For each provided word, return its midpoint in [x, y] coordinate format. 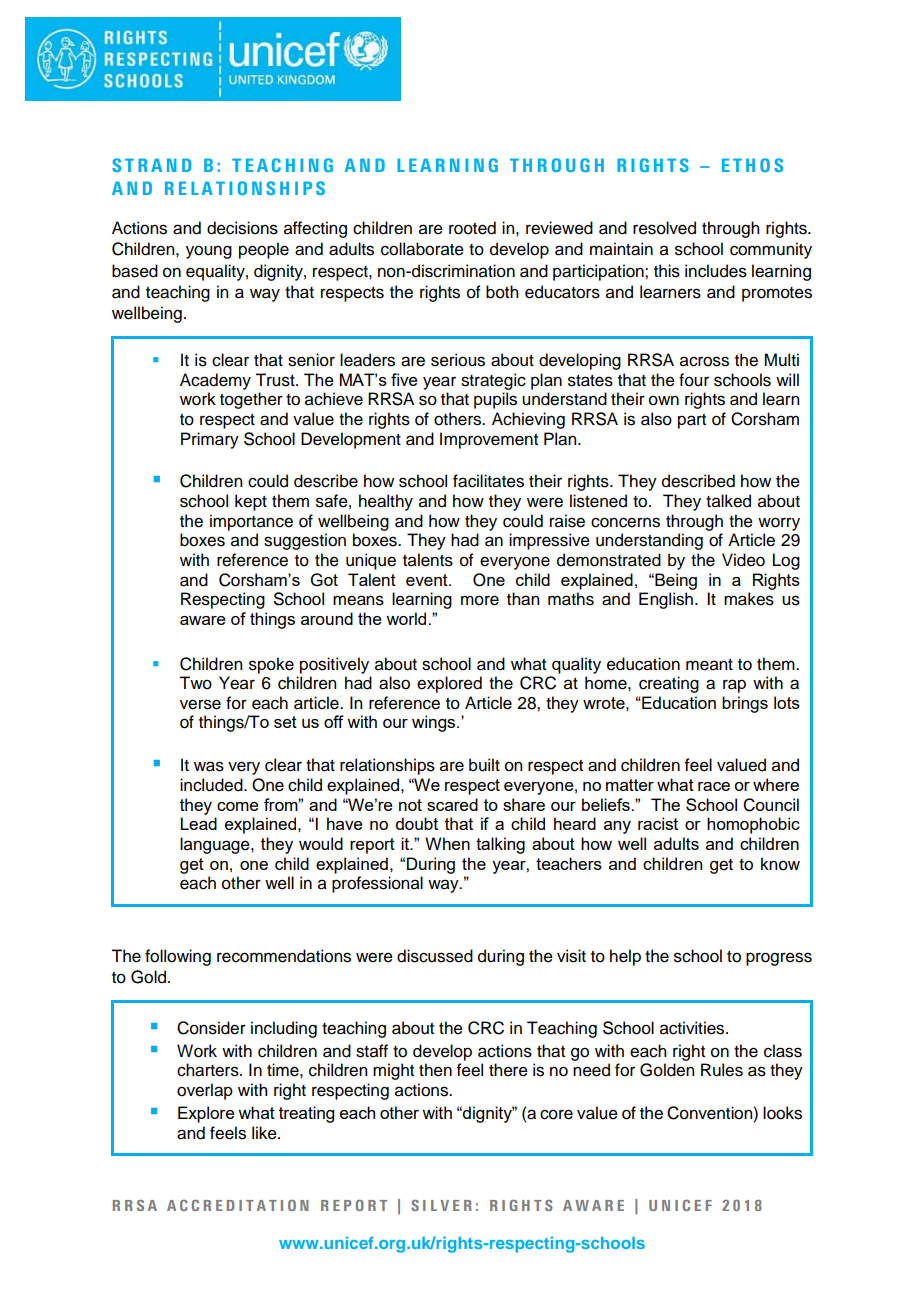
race [714, 786]
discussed [435, 956]
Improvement [489, 440]
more [480, 600]
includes [716, 271]
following [178, 957]
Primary [210, 440]
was [209, 766]
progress [779, 959]
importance [251, 522]
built [484, 765]
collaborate [422, 249]
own [664, 400]
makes [749, 599]
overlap [205, 1091]
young [209, 252]
